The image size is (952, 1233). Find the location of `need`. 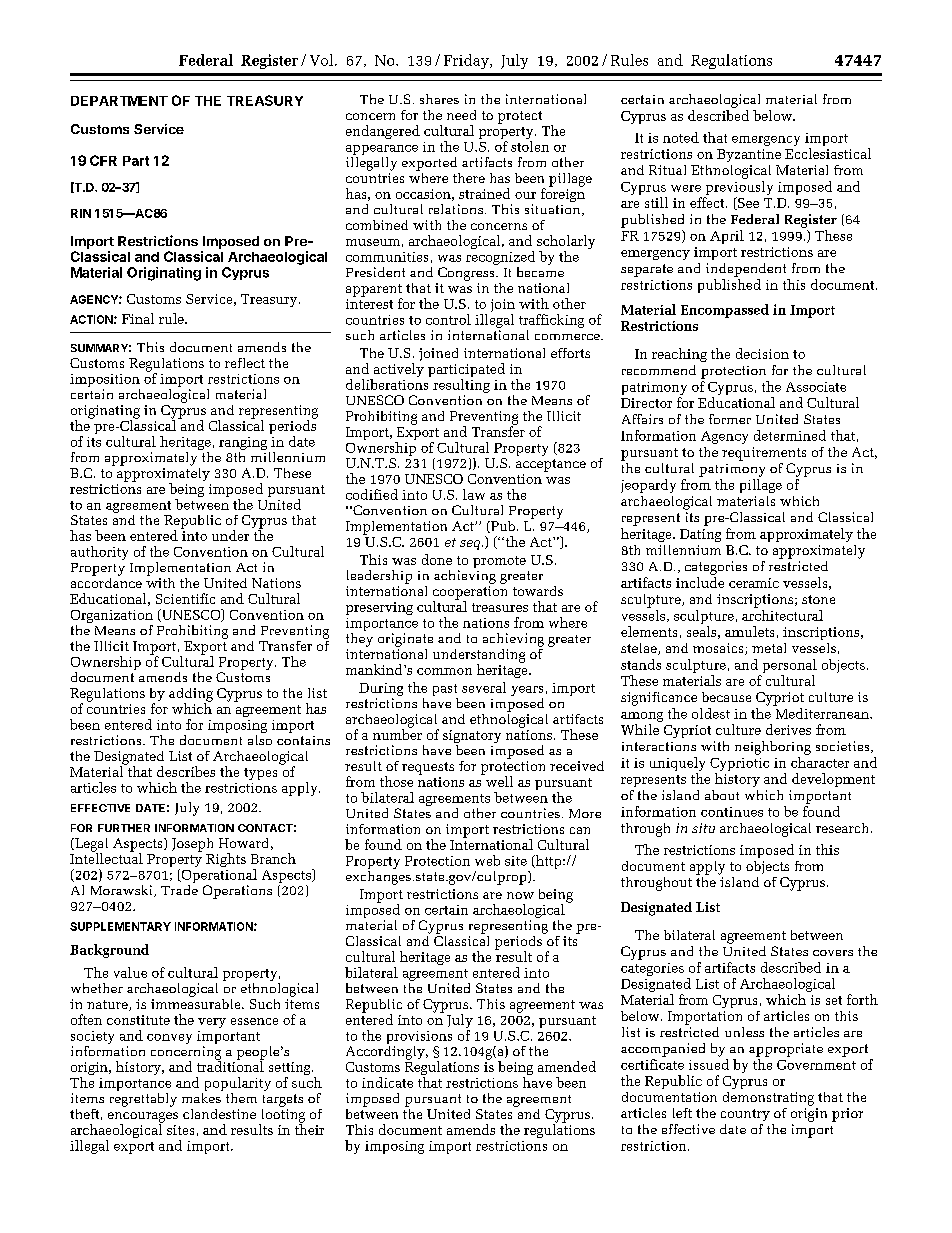

need is located at coordinates (461, 115).
